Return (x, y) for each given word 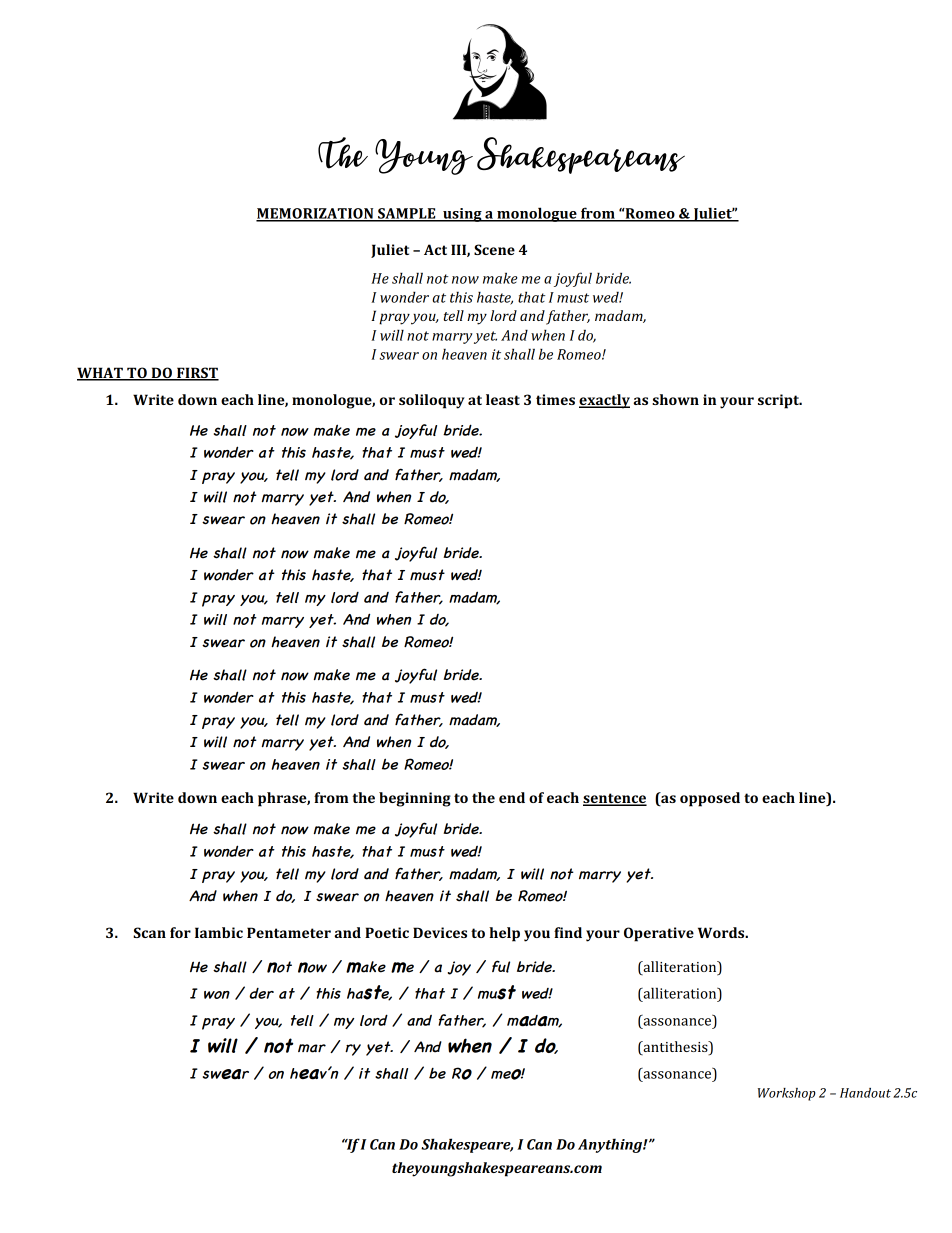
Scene (494, 249)
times (555, 399)
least (503, 399)
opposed (710, 799)
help (504, 934)
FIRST (197, 373)
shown (675, 399)
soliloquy (432, 401)
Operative (659, 934)
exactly (604, 401)
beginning (415, 799)
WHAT (101, 373)
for (180, 932)
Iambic (219, 932)
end (512, 797)
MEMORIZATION (316, 214)
